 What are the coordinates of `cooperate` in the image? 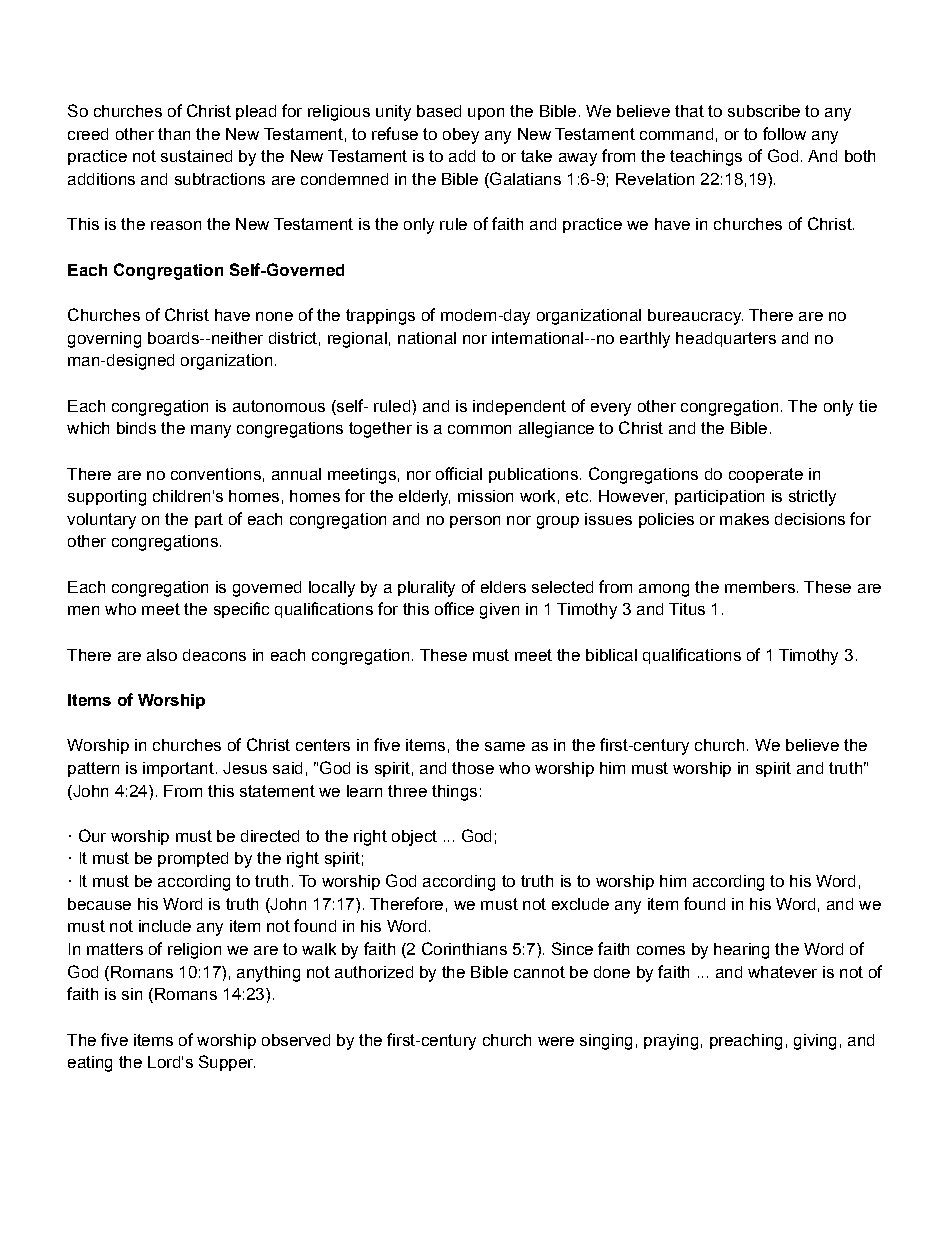 It's located at (766, 475).
